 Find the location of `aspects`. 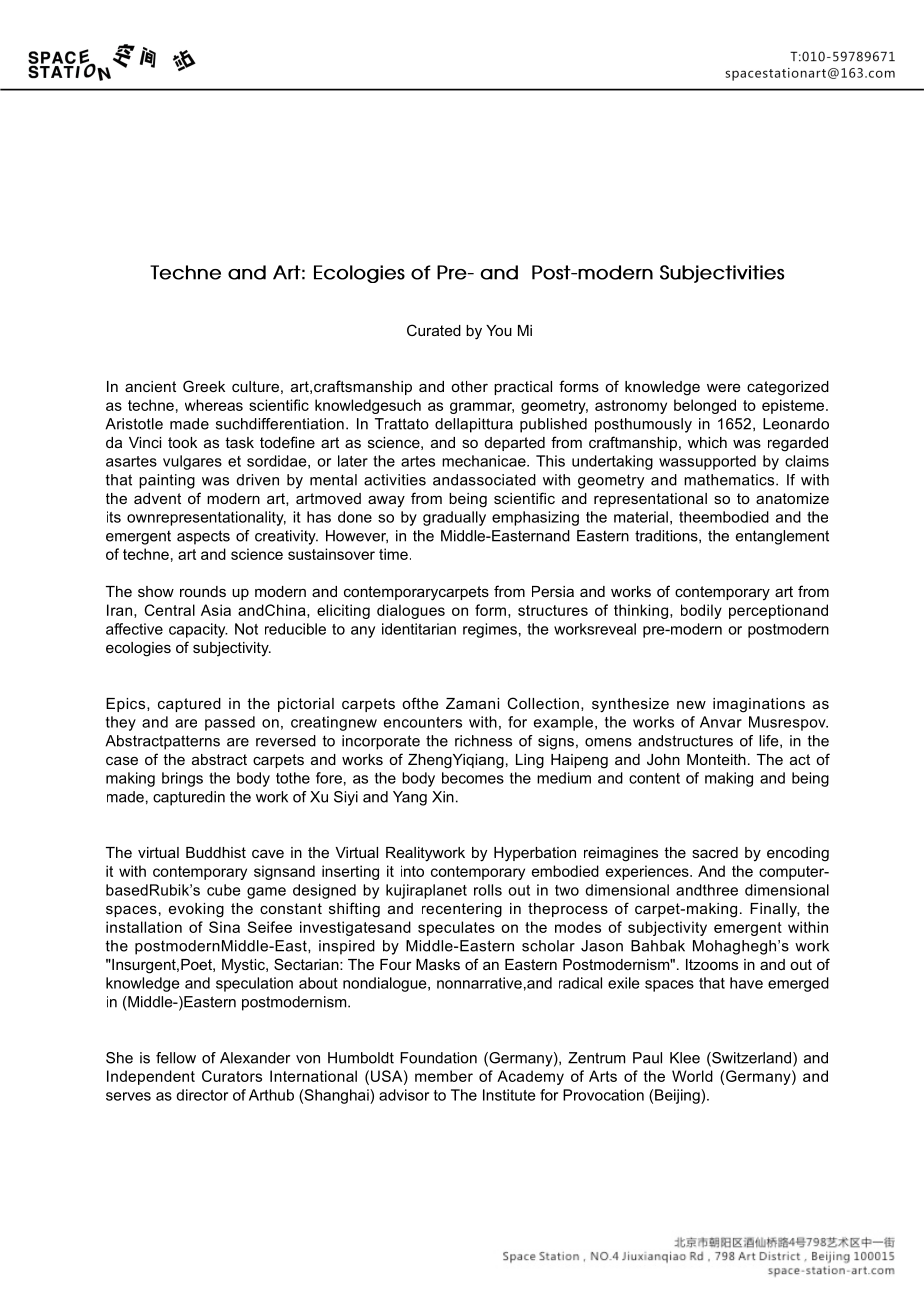

aspects is located at coordinates (203, 537).
